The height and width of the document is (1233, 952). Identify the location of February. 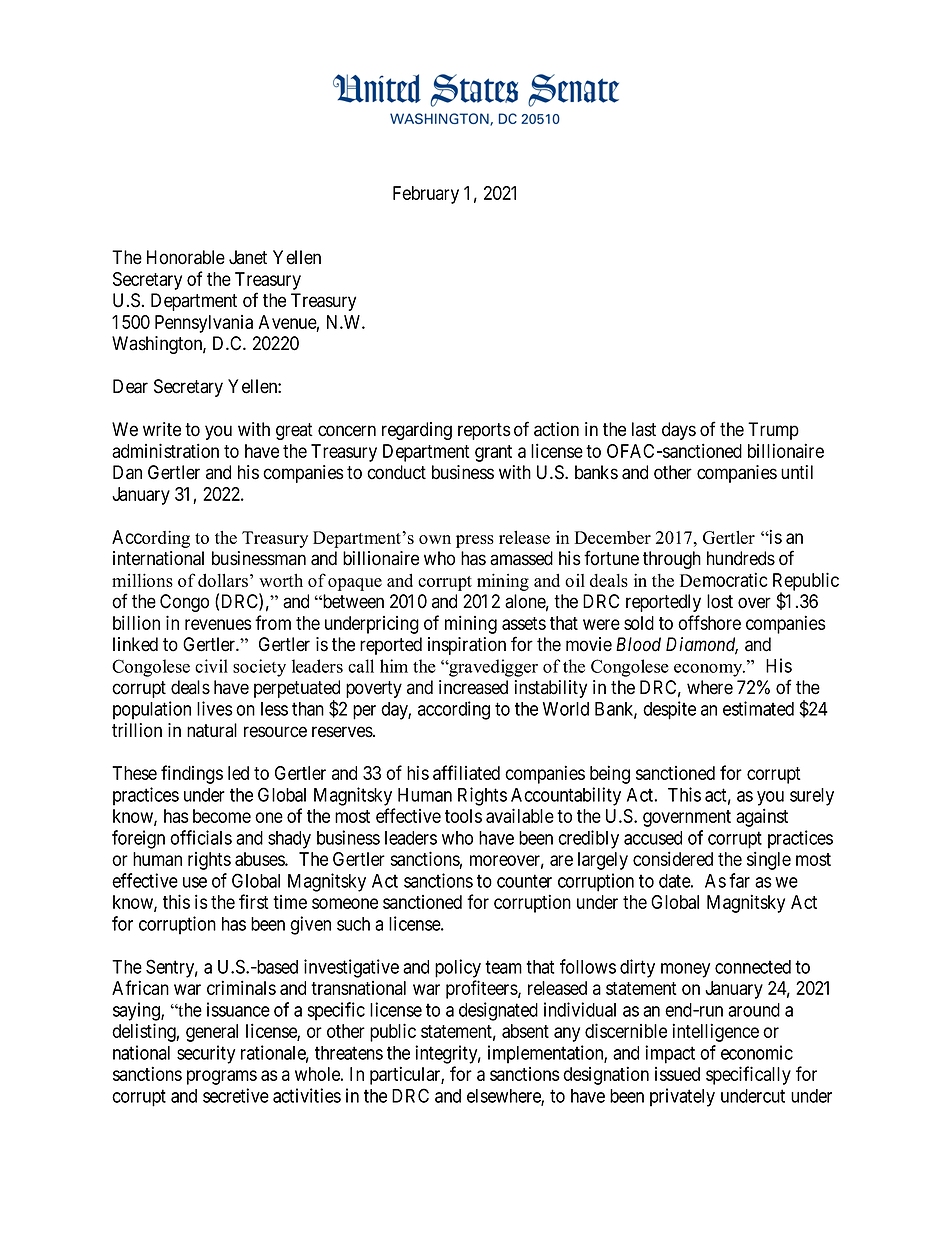
(426, 195).
